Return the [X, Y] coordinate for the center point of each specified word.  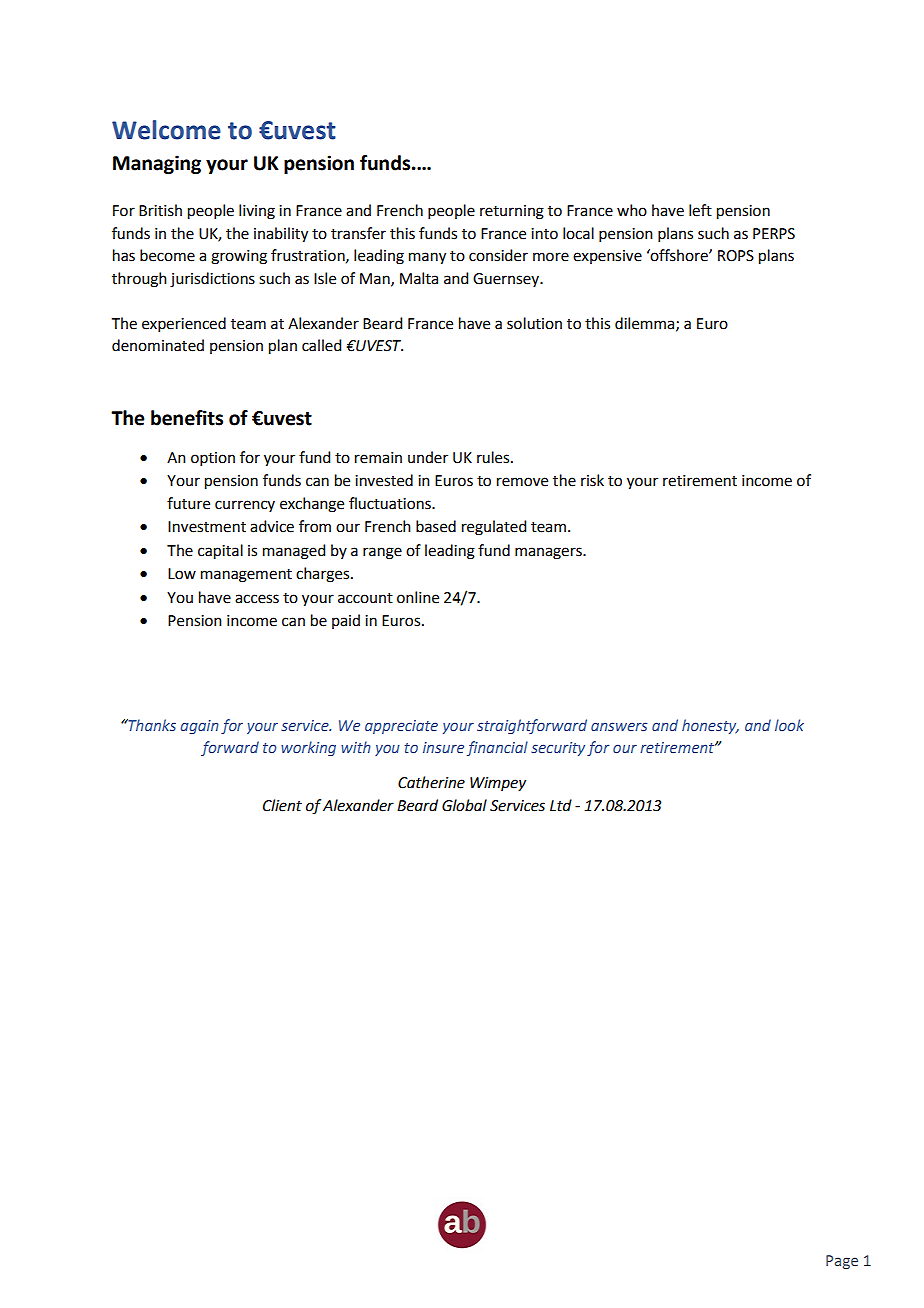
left [700, 210]
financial [497, 748]
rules [494, 457]
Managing [157, 164]
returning [512, 212]
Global [464, 805]
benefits [187, 418]
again [200, 727]
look [789, 725]
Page [842, 1262]
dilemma [646, 324]
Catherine [431, 782]
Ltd [561, 805]
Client [282, 805]
